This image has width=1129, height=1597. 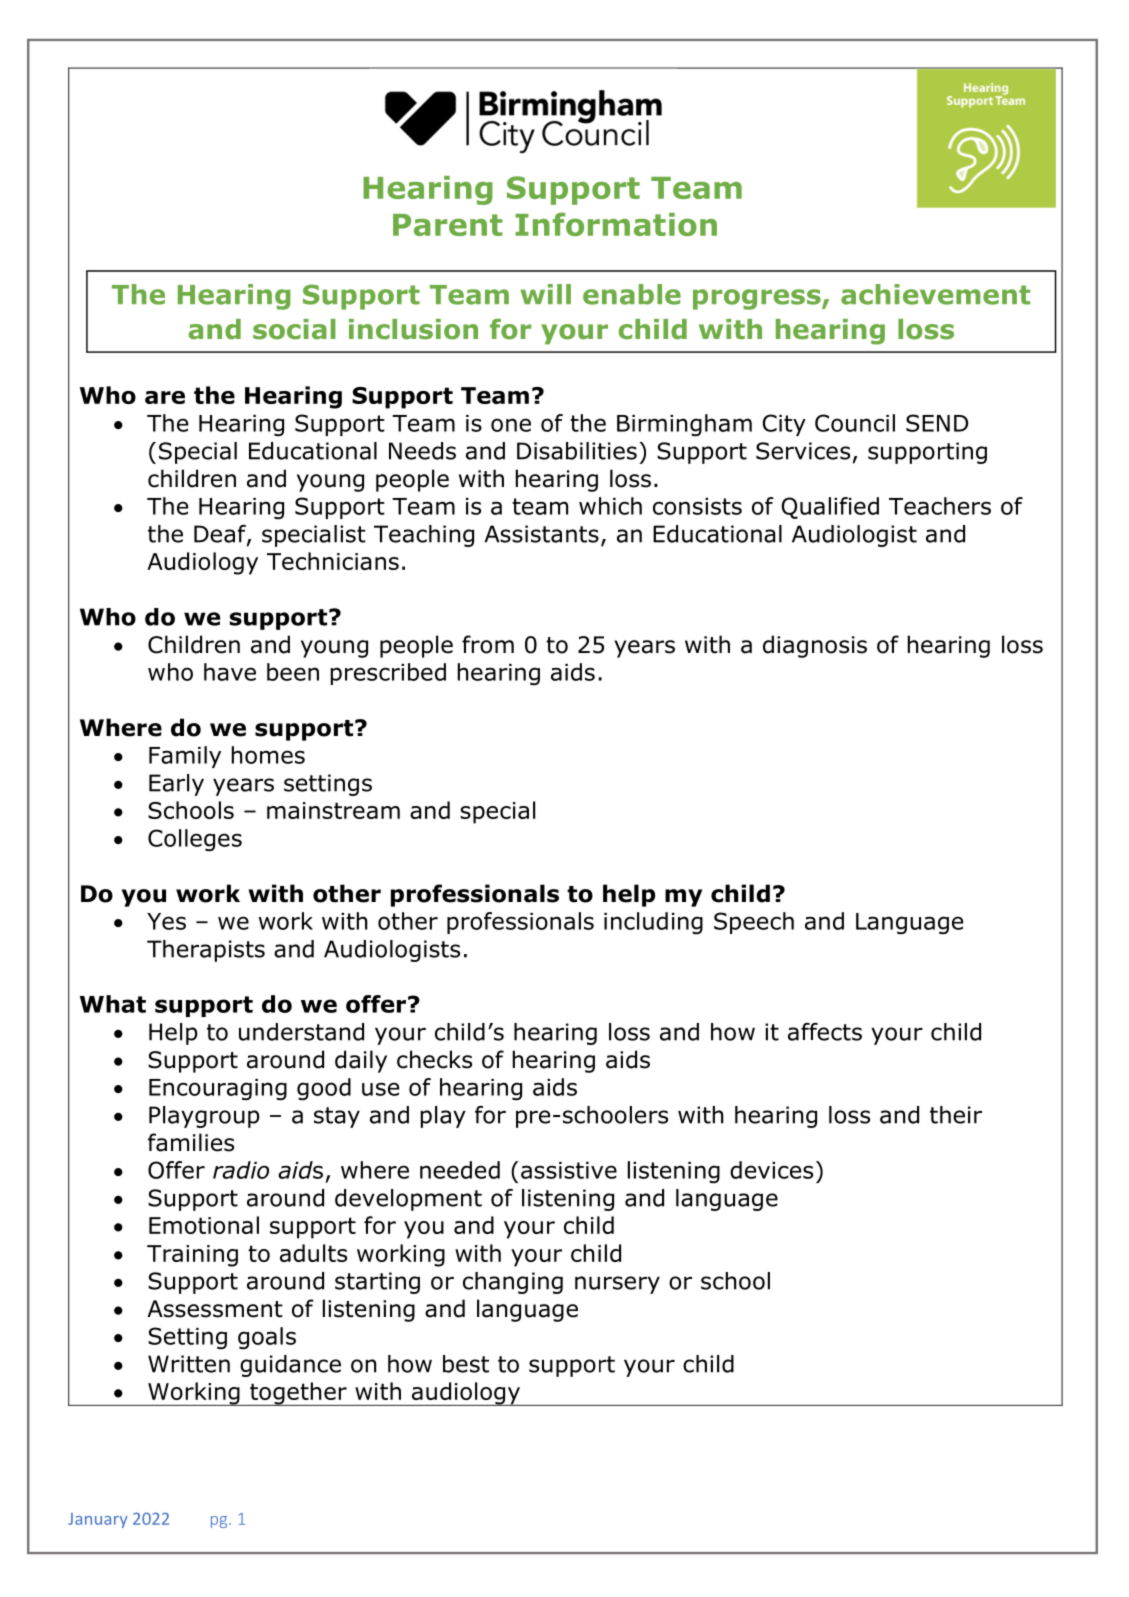 I want to click on social, so click(x=294, y=329).
